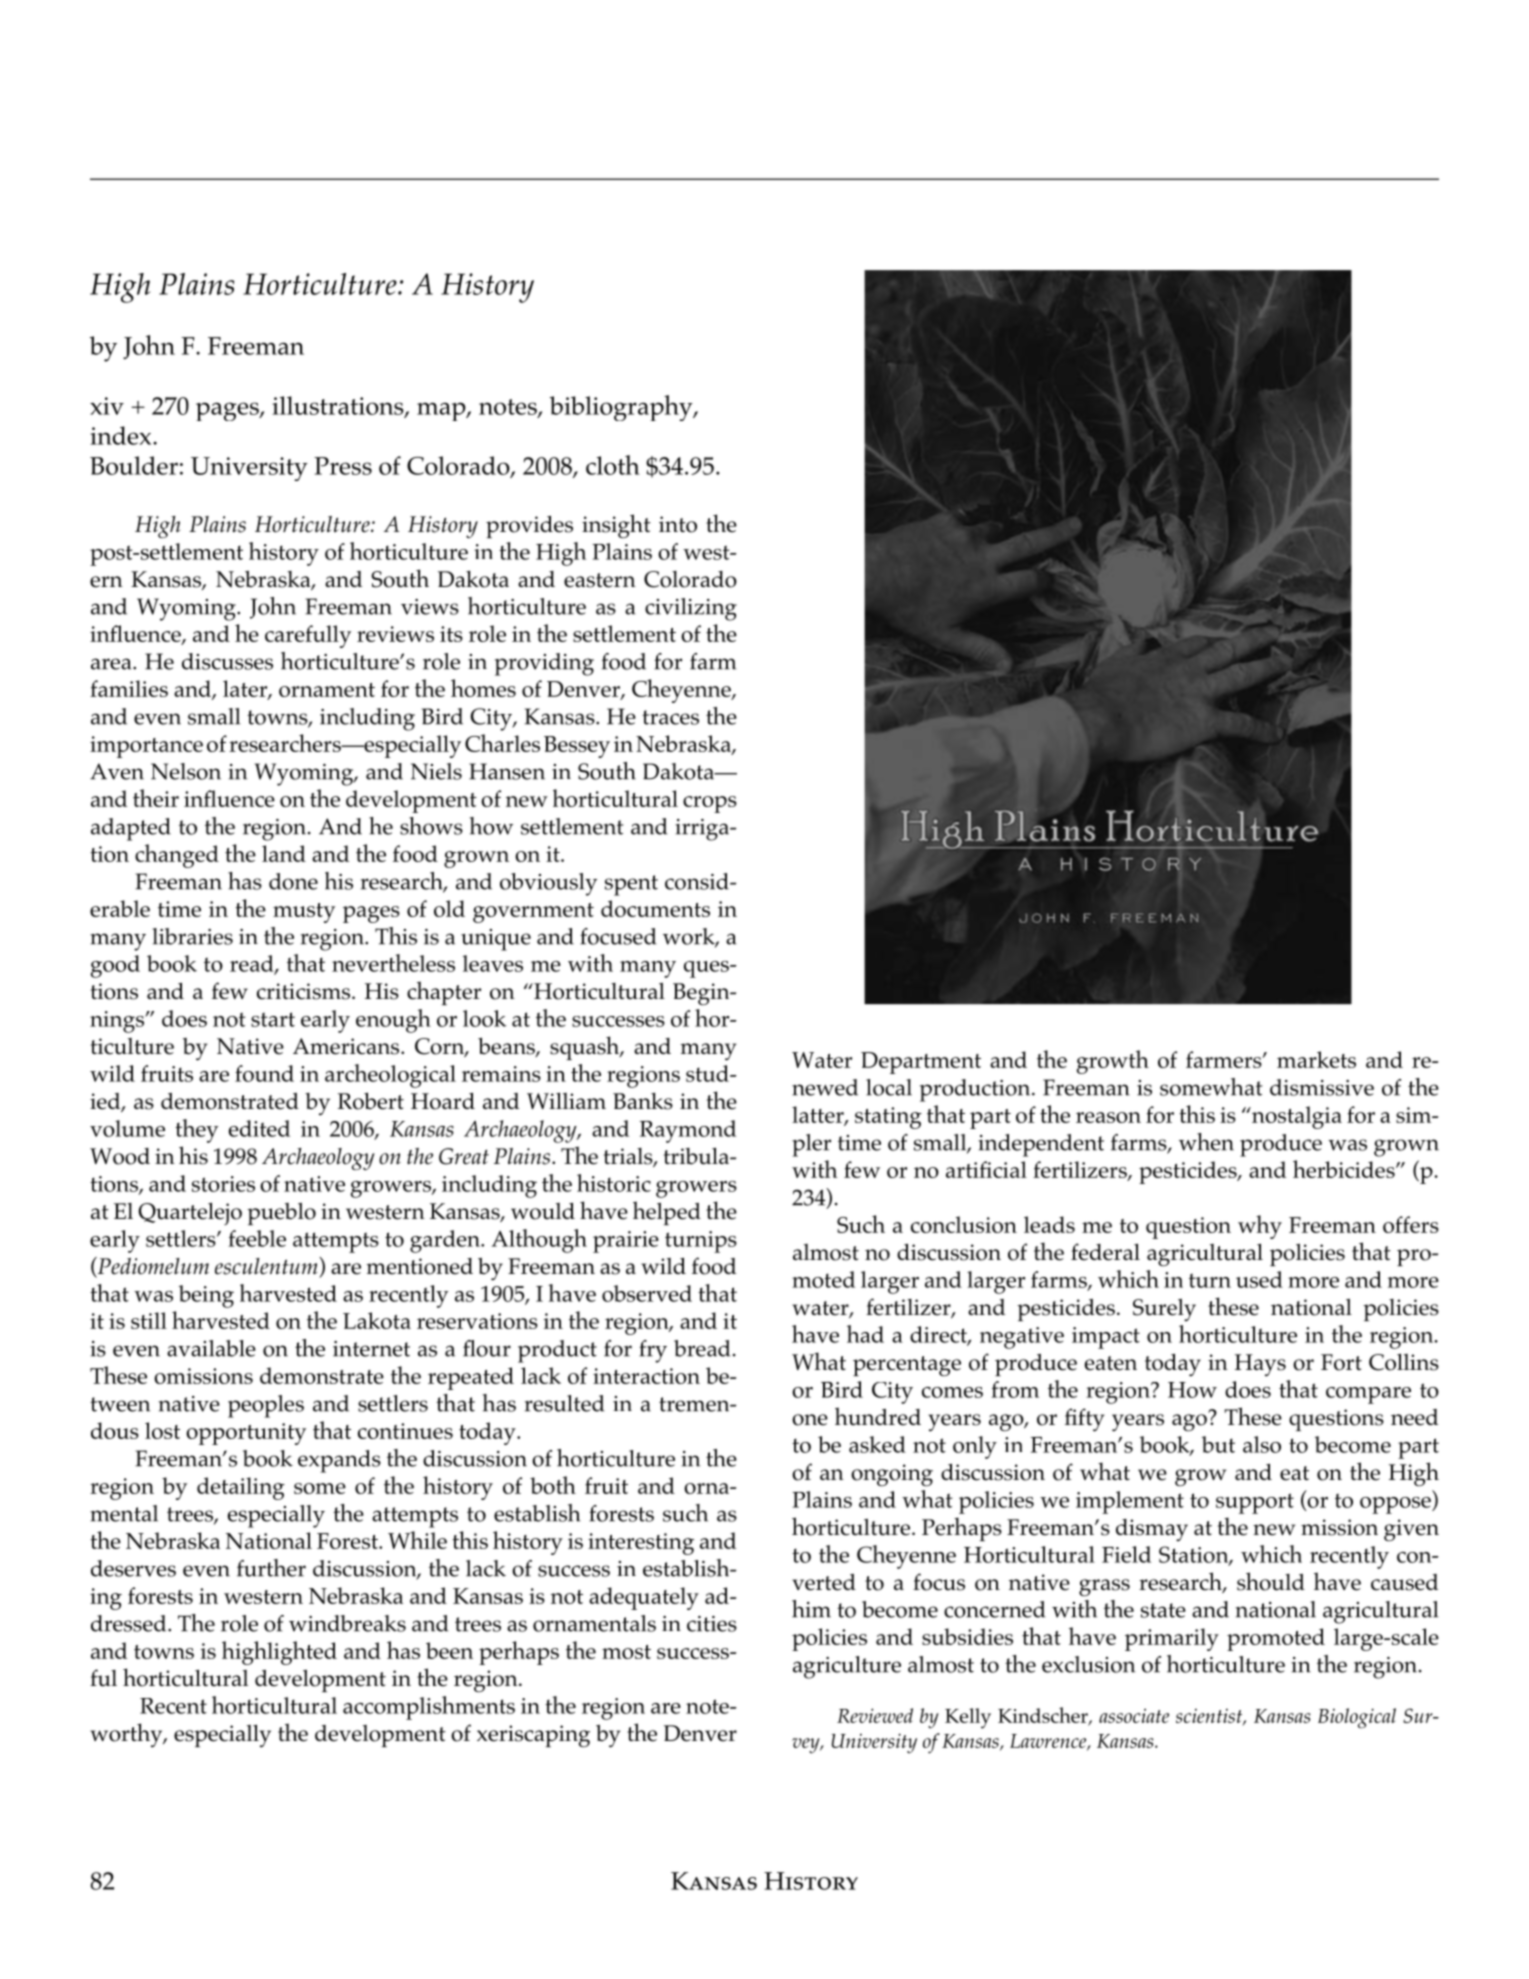 The image size is (1529, 1979). I want to click on into, so click(678, 524).
